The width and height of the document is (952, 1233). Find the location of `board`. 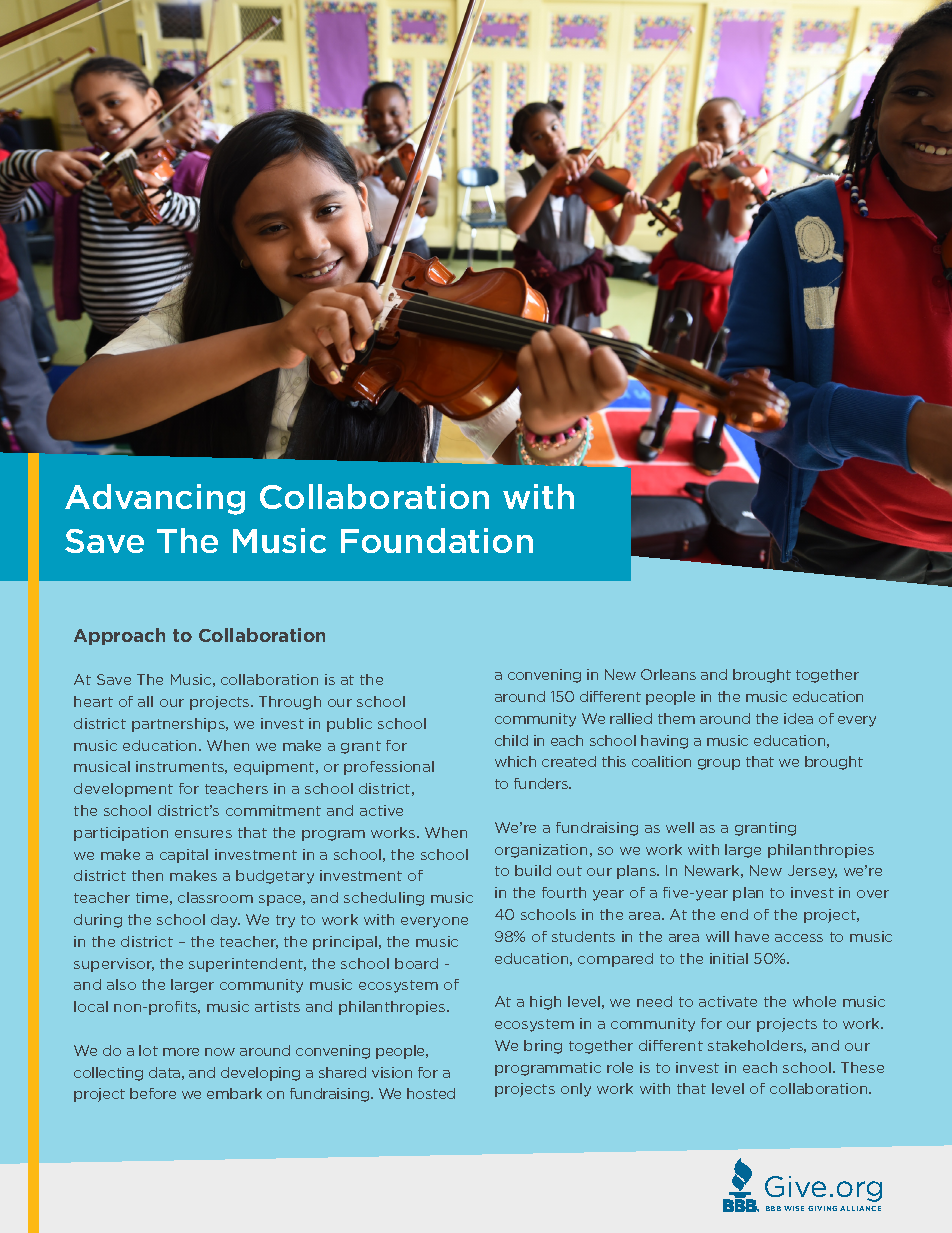

board is located at coordinates (416, 963).
